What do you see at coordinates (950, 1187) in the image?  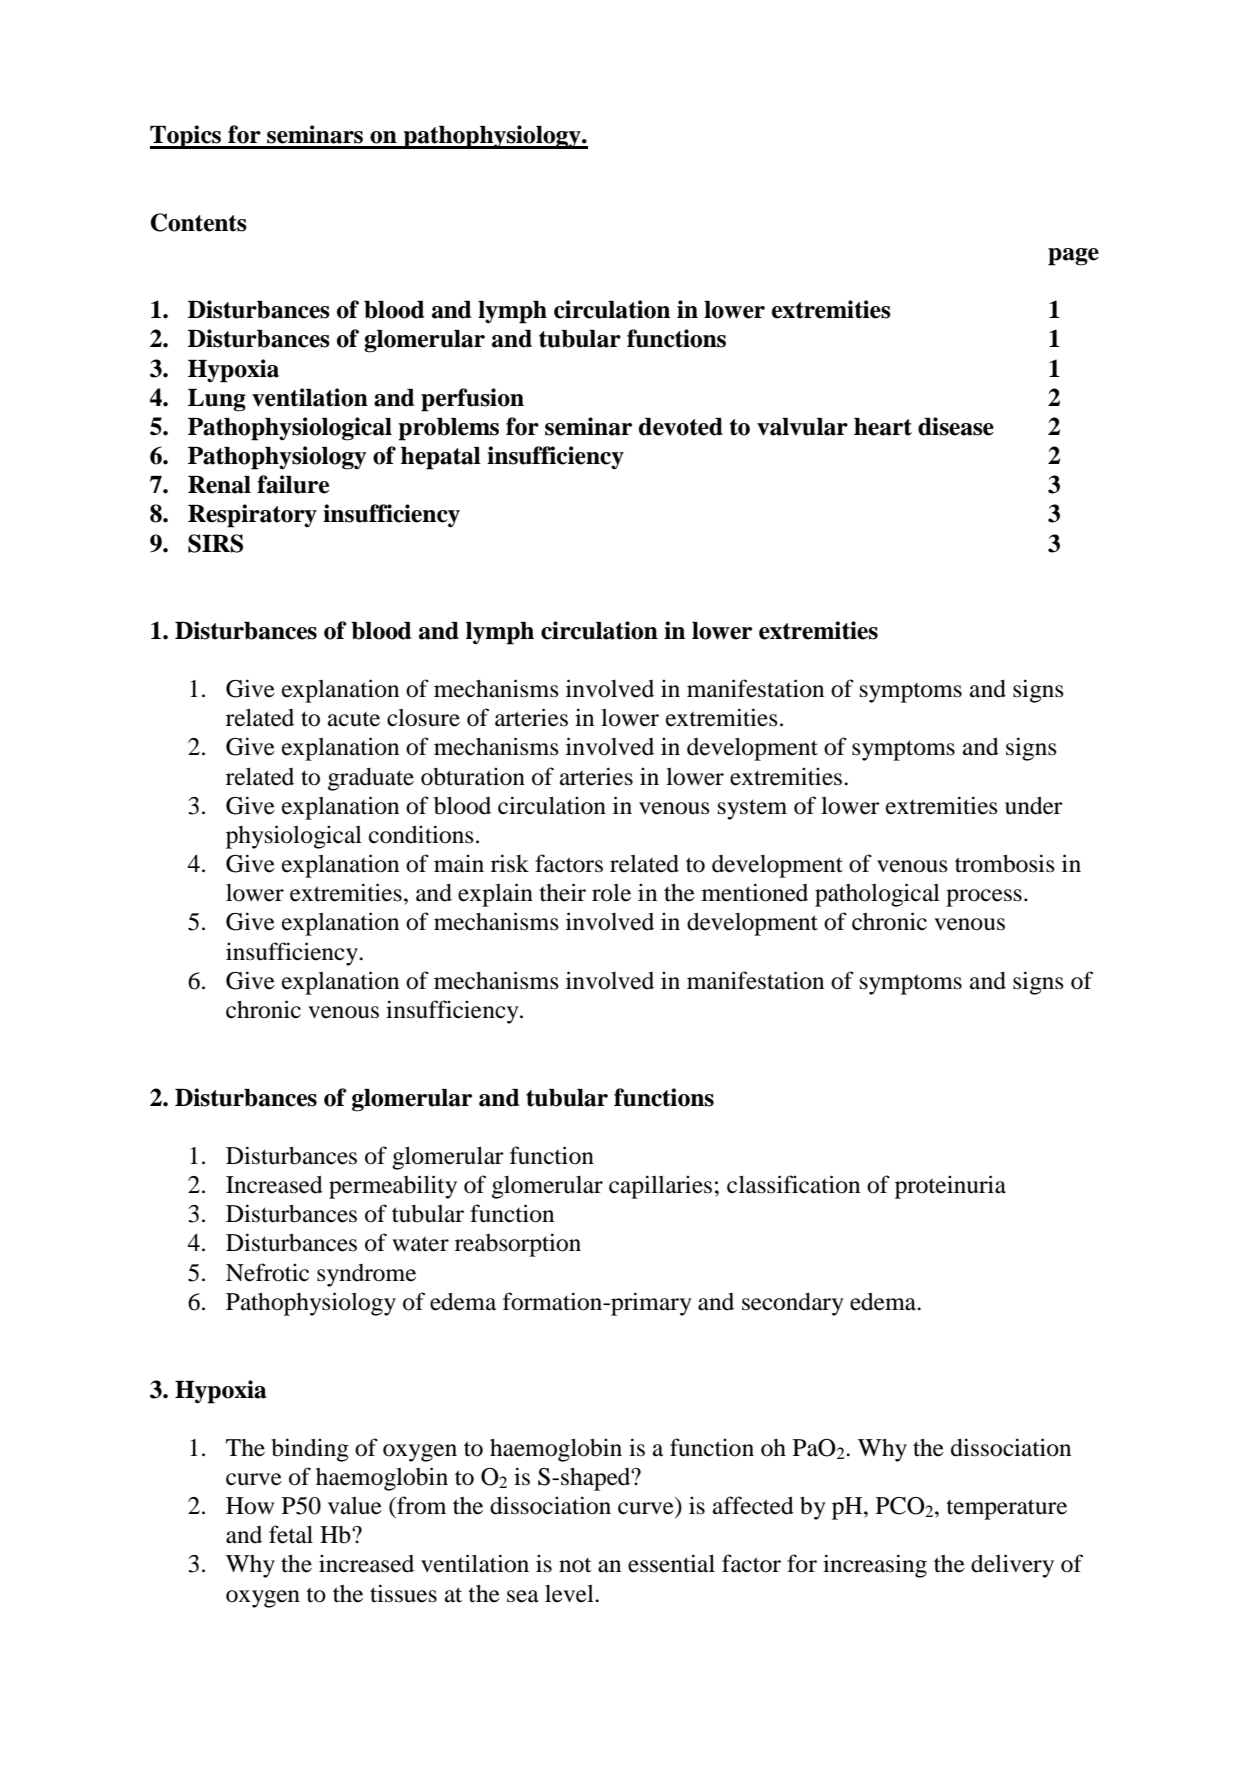 I see `proteinuria` at bounding box center [950, 1187].
